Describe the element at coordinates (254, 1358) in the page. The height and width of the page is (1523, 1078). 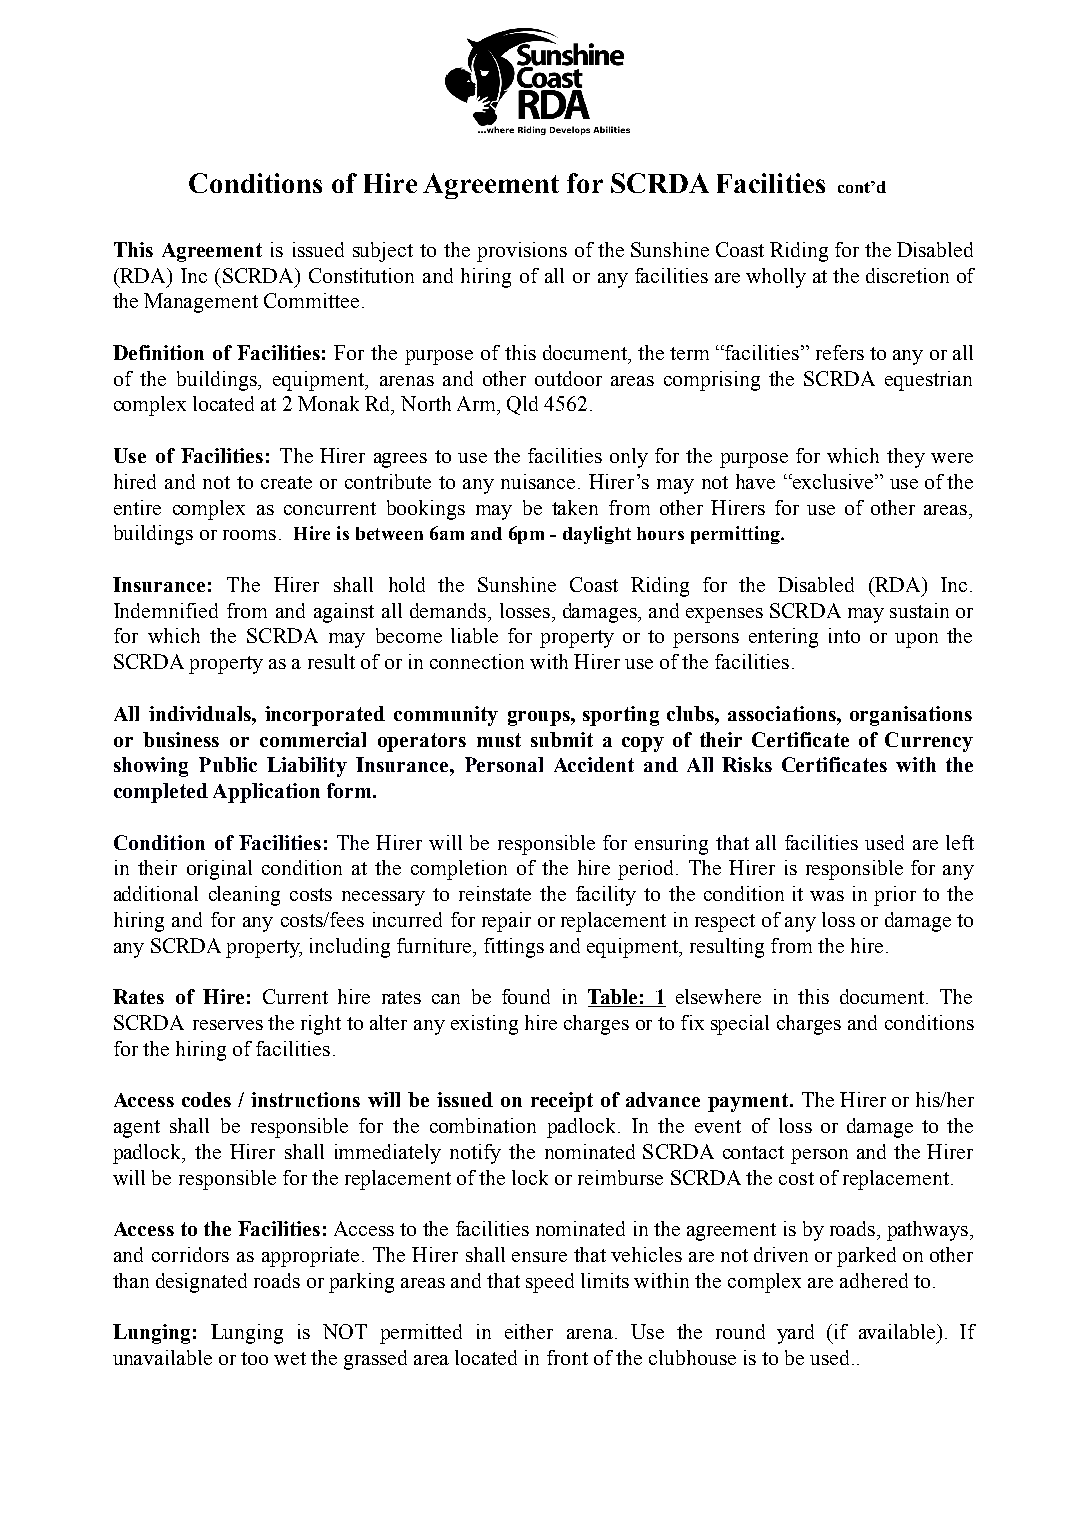
I see `too` at that location.
